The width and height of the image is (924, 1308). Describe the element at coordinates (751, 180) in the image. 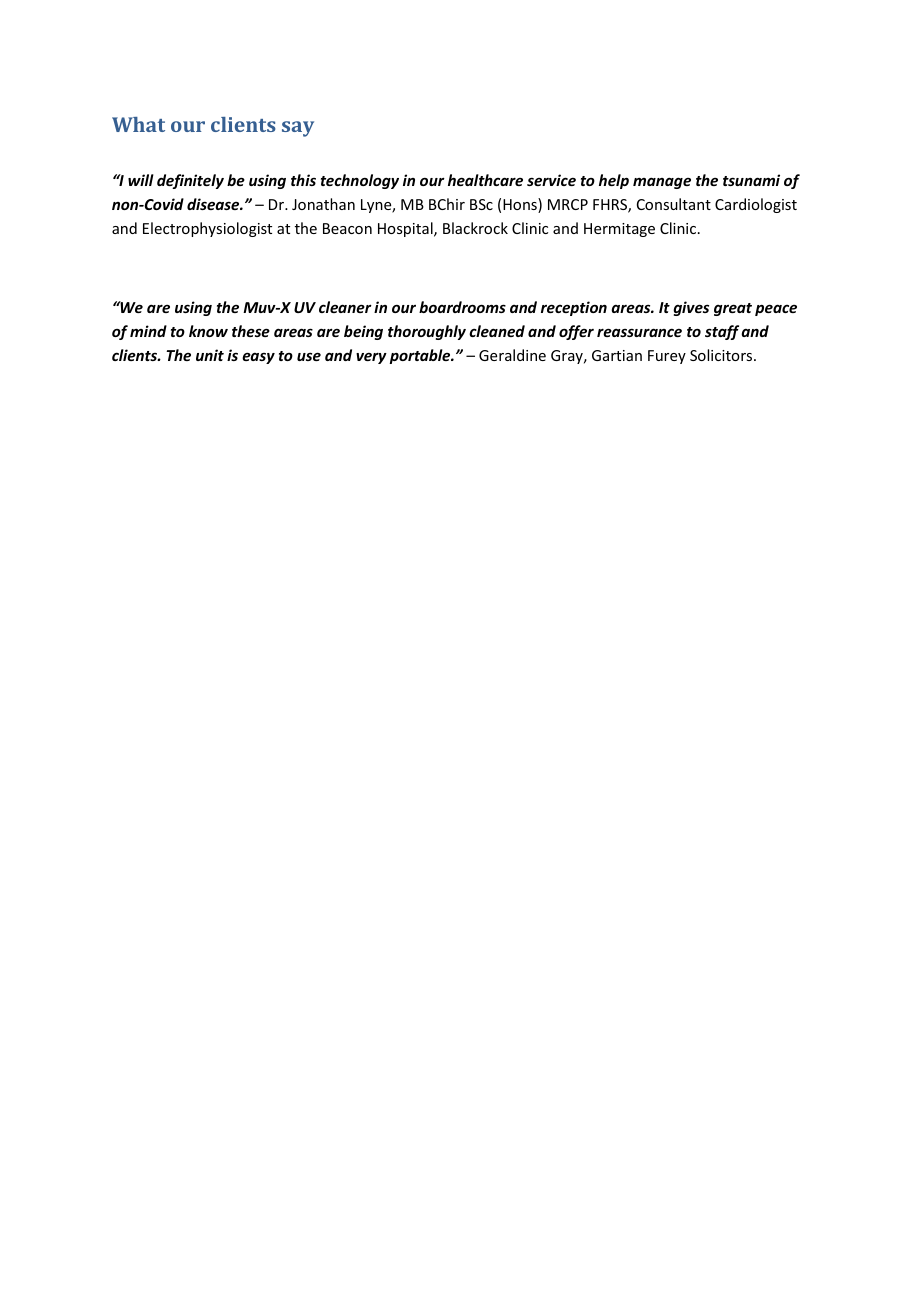

I see `tsunami` at that location.
